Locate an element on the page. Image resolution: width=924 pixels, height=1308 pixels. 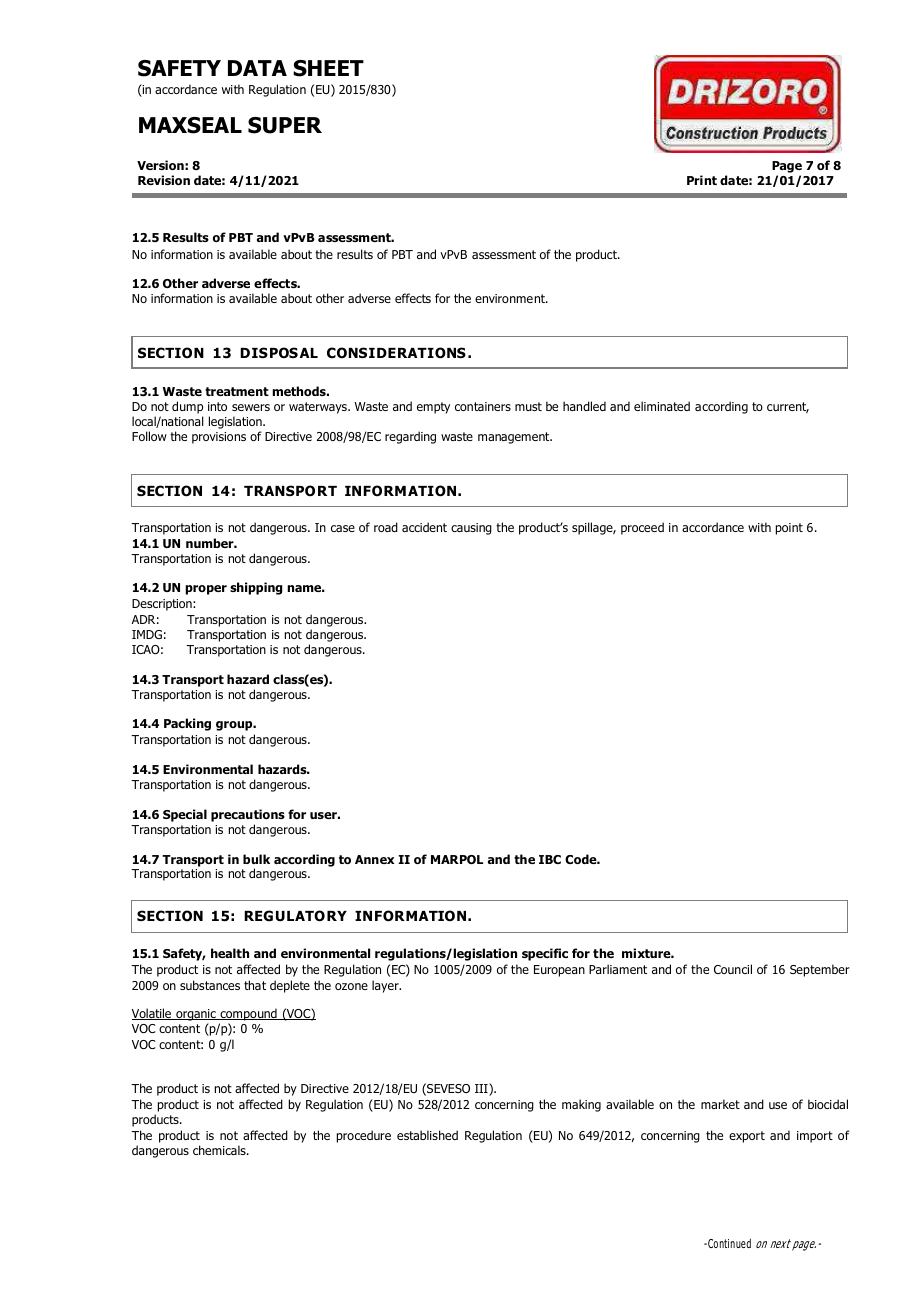
chemicals is located at coordinates (220, 1150).
